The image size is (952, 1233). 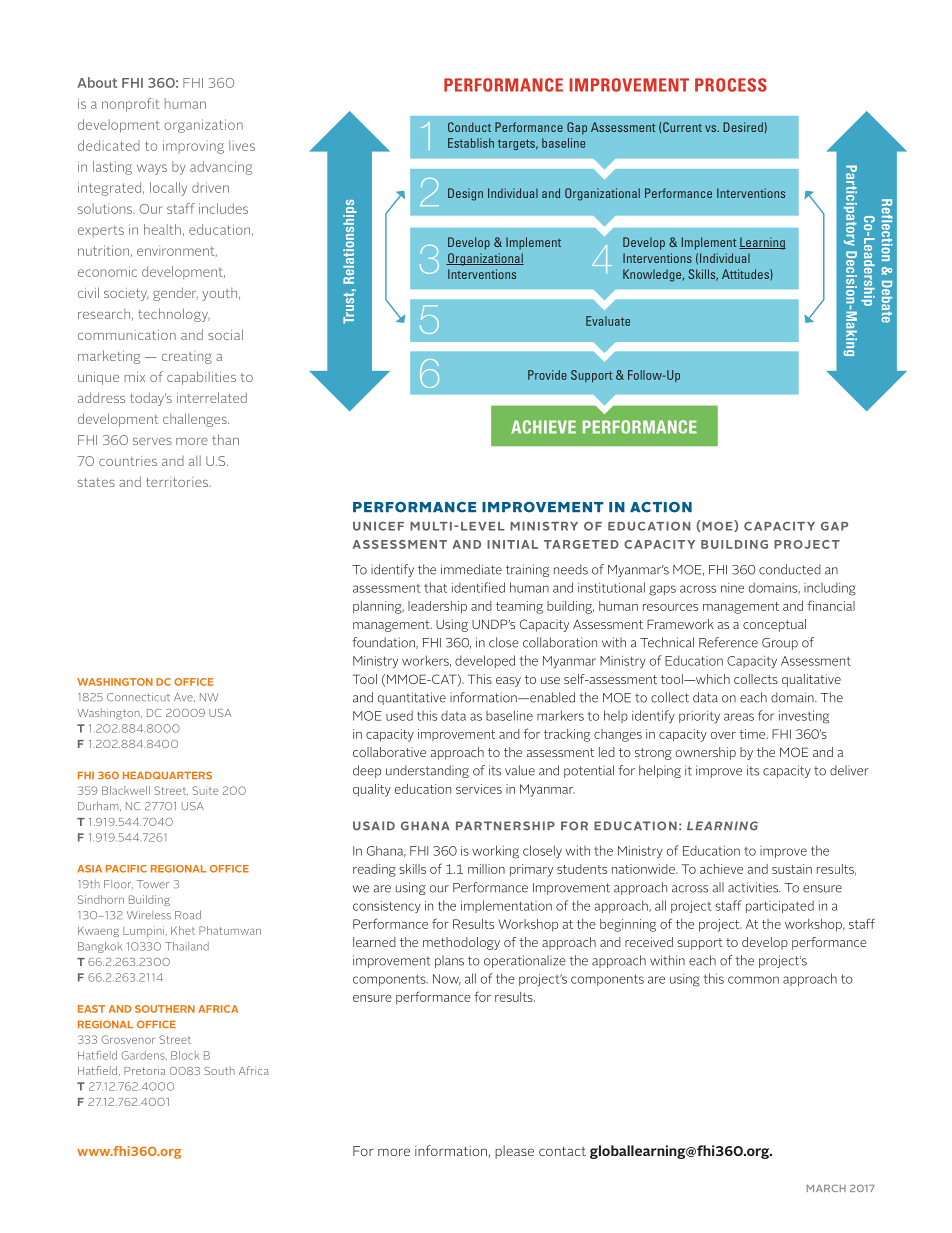 I want to click on Provide, so click(x=547, y=375).
